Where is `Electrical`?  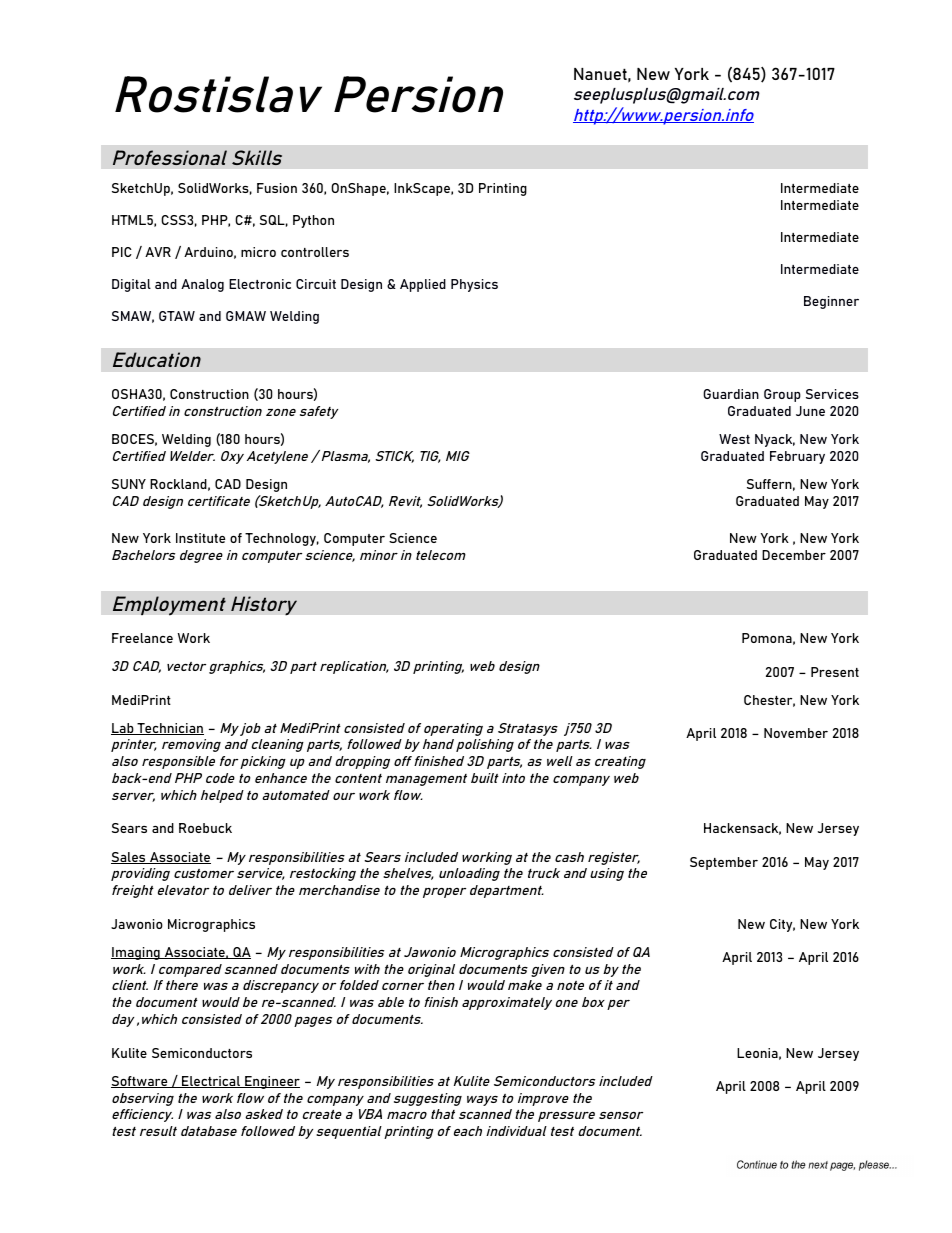
Electrical is located at coordinates (211, 1082).
